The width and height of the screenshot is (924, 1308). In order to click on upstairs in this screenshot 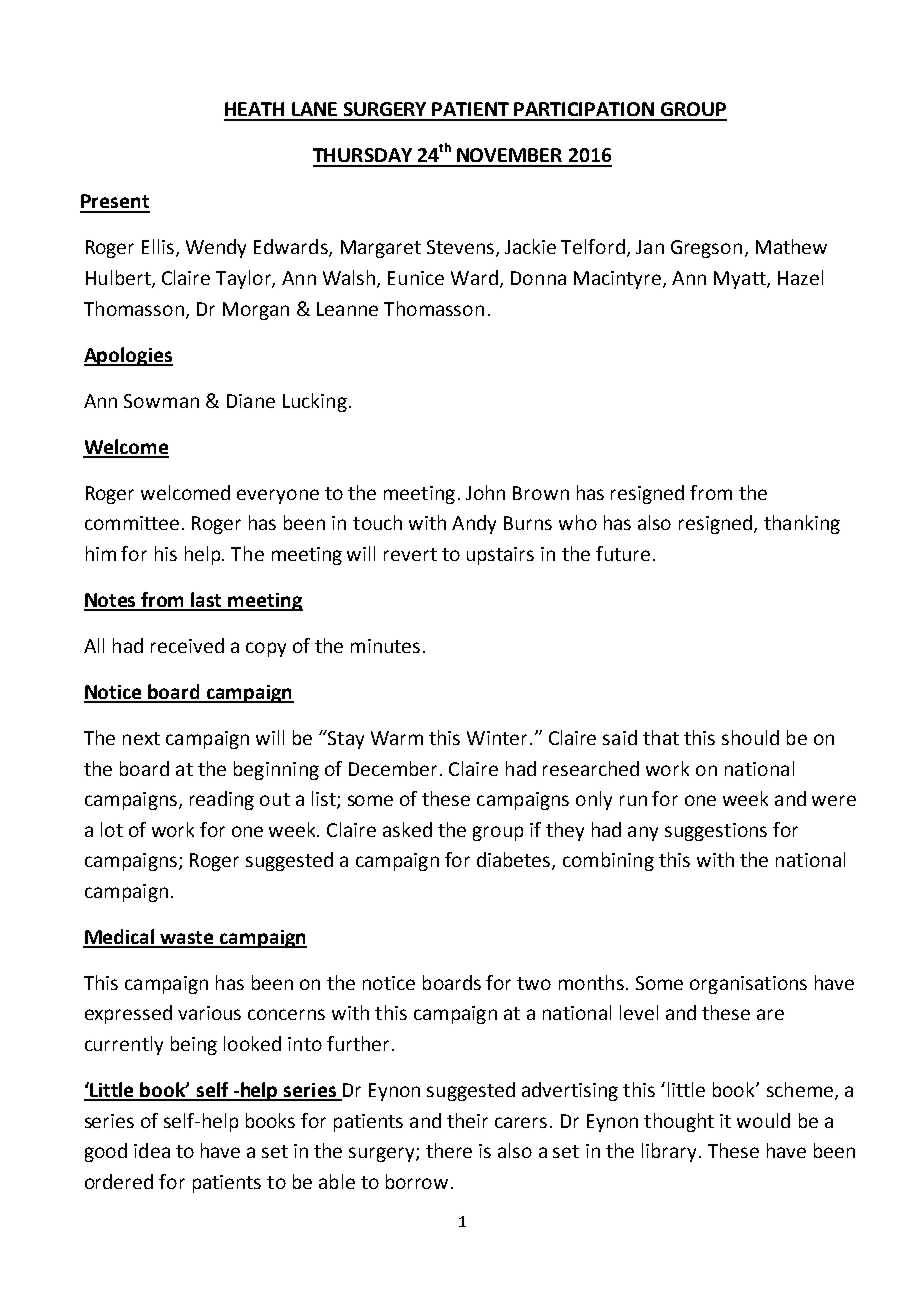, I will do `click(500, 556)`.
